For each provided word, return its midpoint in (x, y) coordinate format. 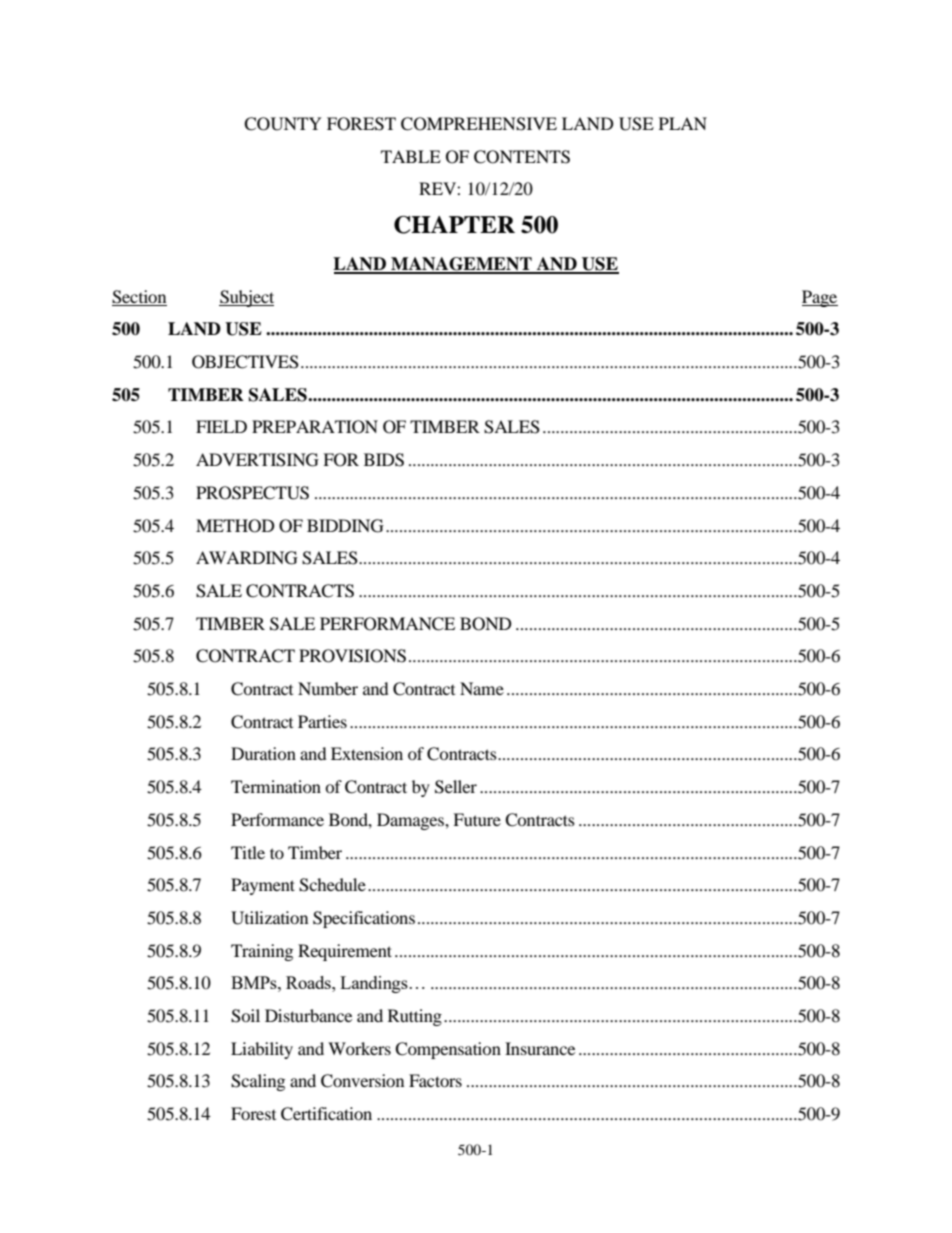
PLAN (683, 123)
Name (482, 688)
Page (820, 298)
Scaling (258, 1082)
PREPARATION (315, 427)
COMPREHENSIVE (479, 124)
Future (477, 819)
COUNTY (283, 124)
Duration (263, 753)
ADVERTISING (257, 460)
